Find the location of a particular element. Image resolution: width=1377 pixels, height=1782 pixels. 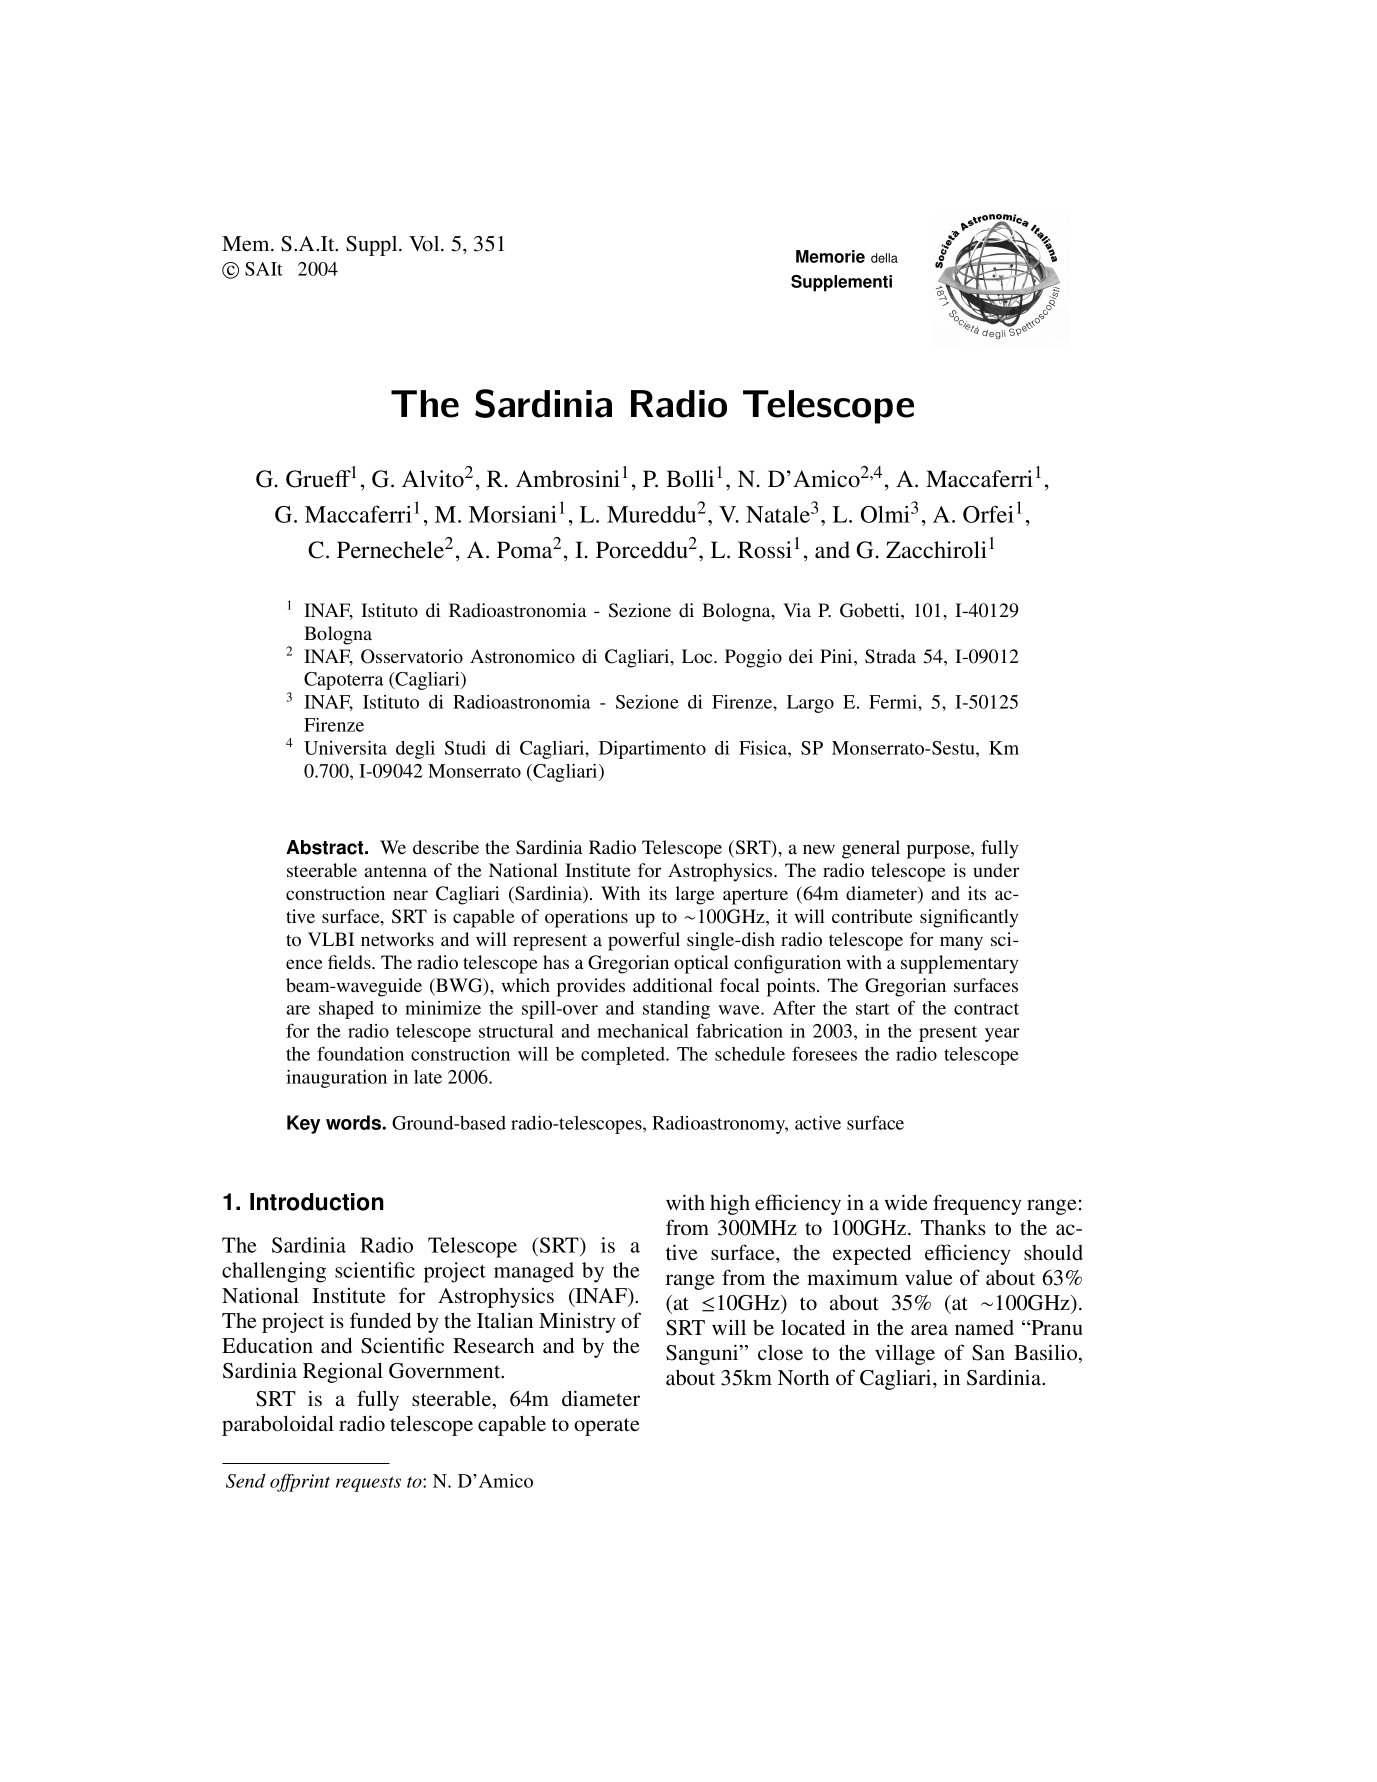

requests is located at coordinates (368, 1484).
